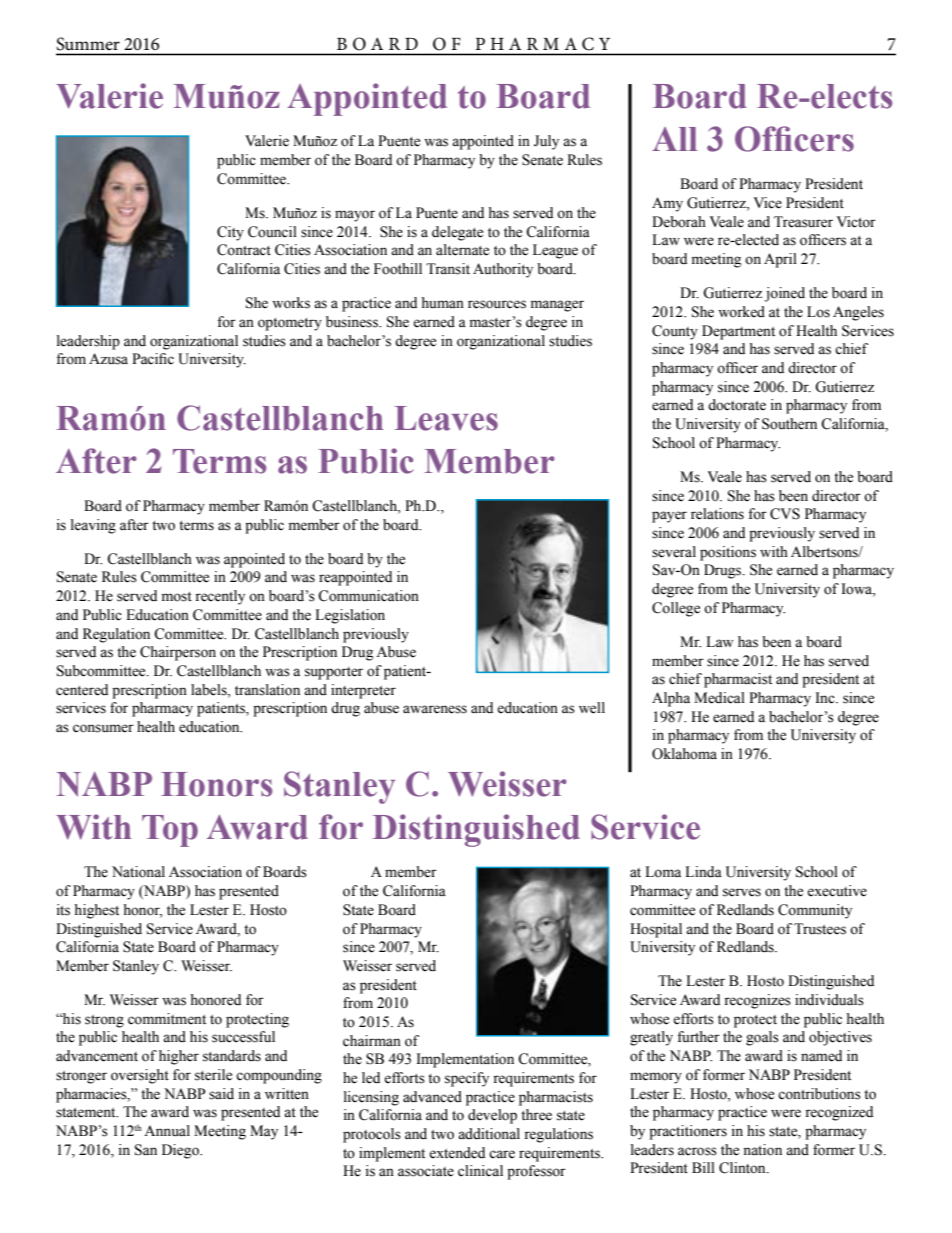 The width and height of the screenshot is (952, 1233). Describe the element at coordinates (167, 1131) in the screenshot. I see `Annual` at that location.
